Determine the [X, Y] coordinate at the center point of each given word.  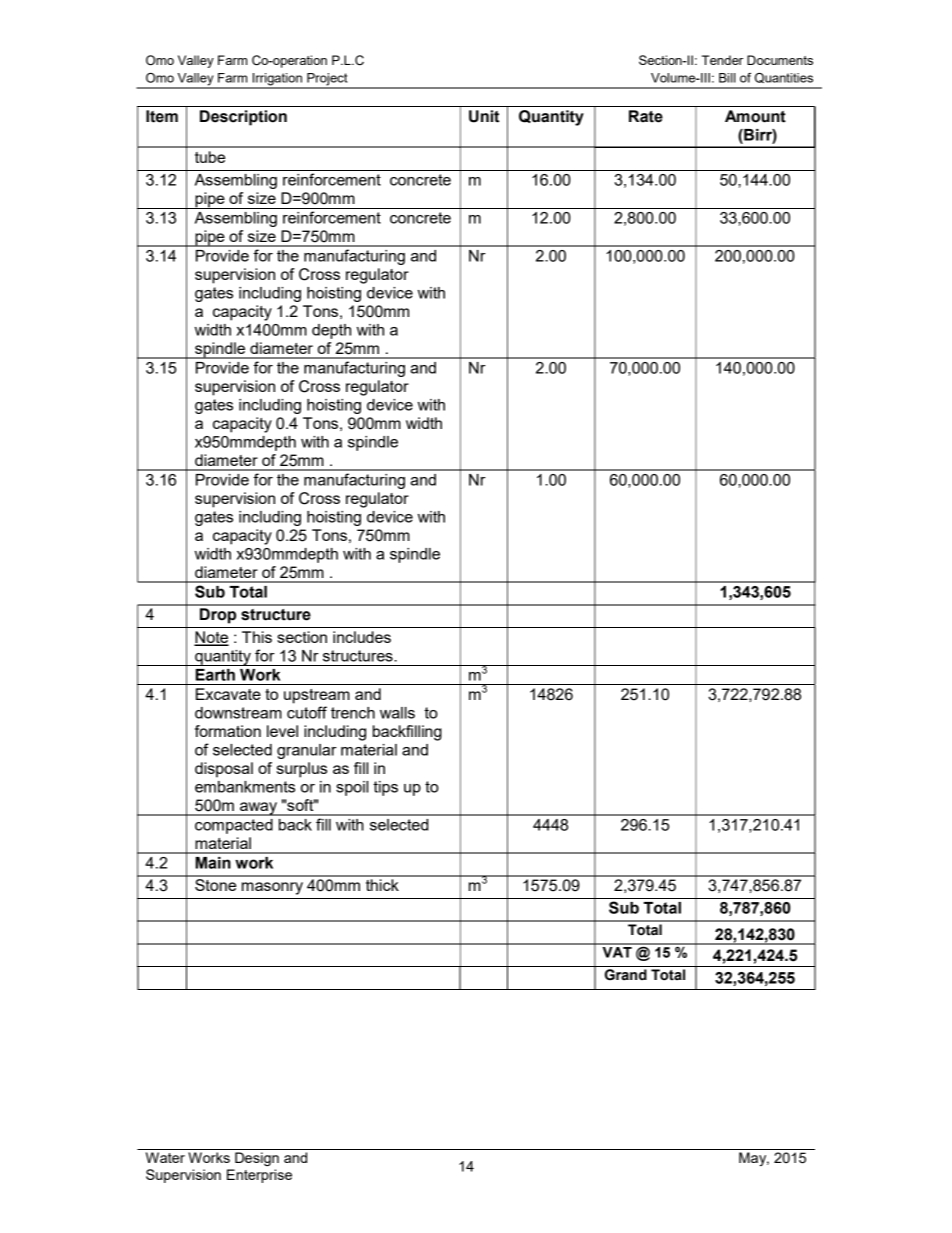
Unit [484, 116]
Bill [727, 78]
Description [243, 118]
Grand [626, 975]
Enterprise [259, 1176]
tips [385, 788]
